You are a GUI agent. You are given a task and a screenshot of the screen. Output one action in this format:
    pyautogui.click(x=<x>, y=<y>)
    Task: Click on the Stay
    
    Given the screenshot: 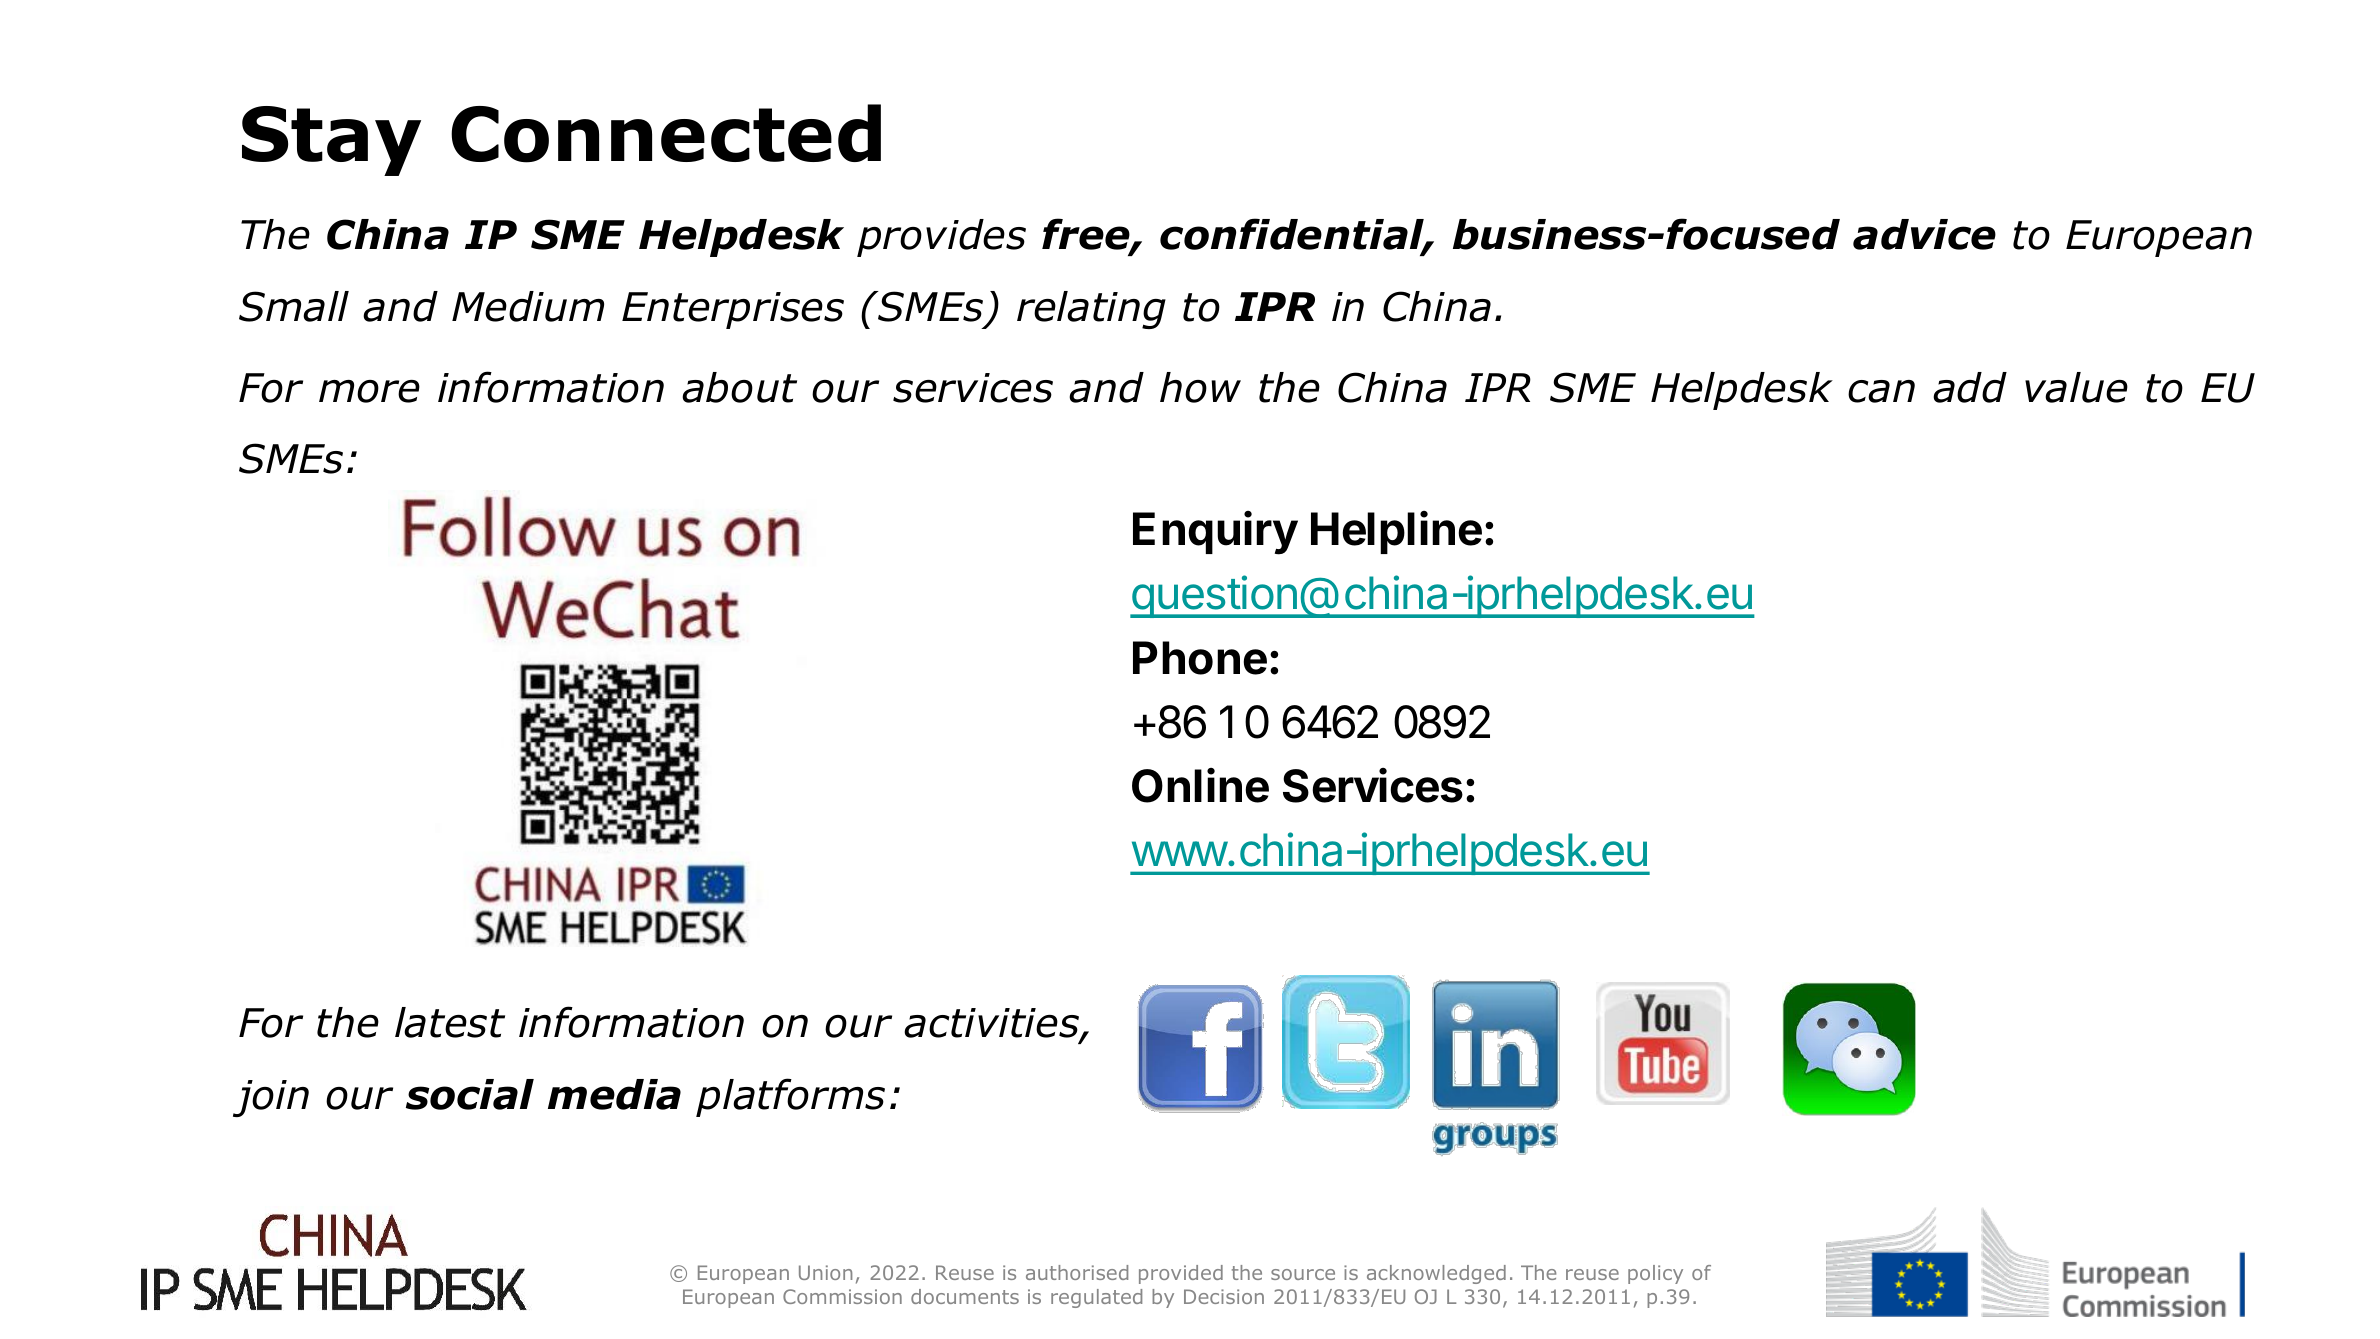 What is the action you would take?
    pyautogui.click(x=331, y=141)
